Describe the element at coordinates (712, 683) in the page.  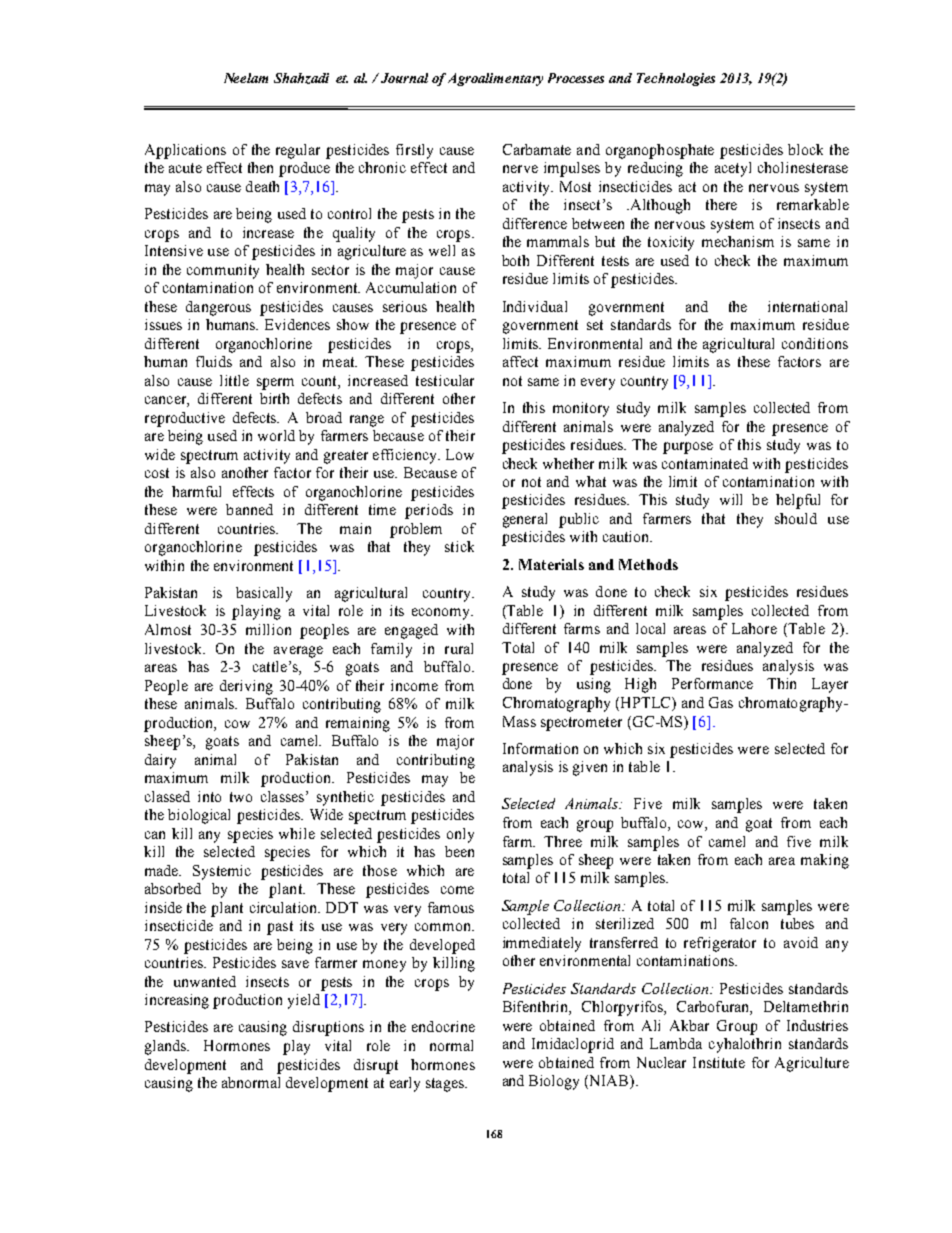
I see `Performance` at that location.
